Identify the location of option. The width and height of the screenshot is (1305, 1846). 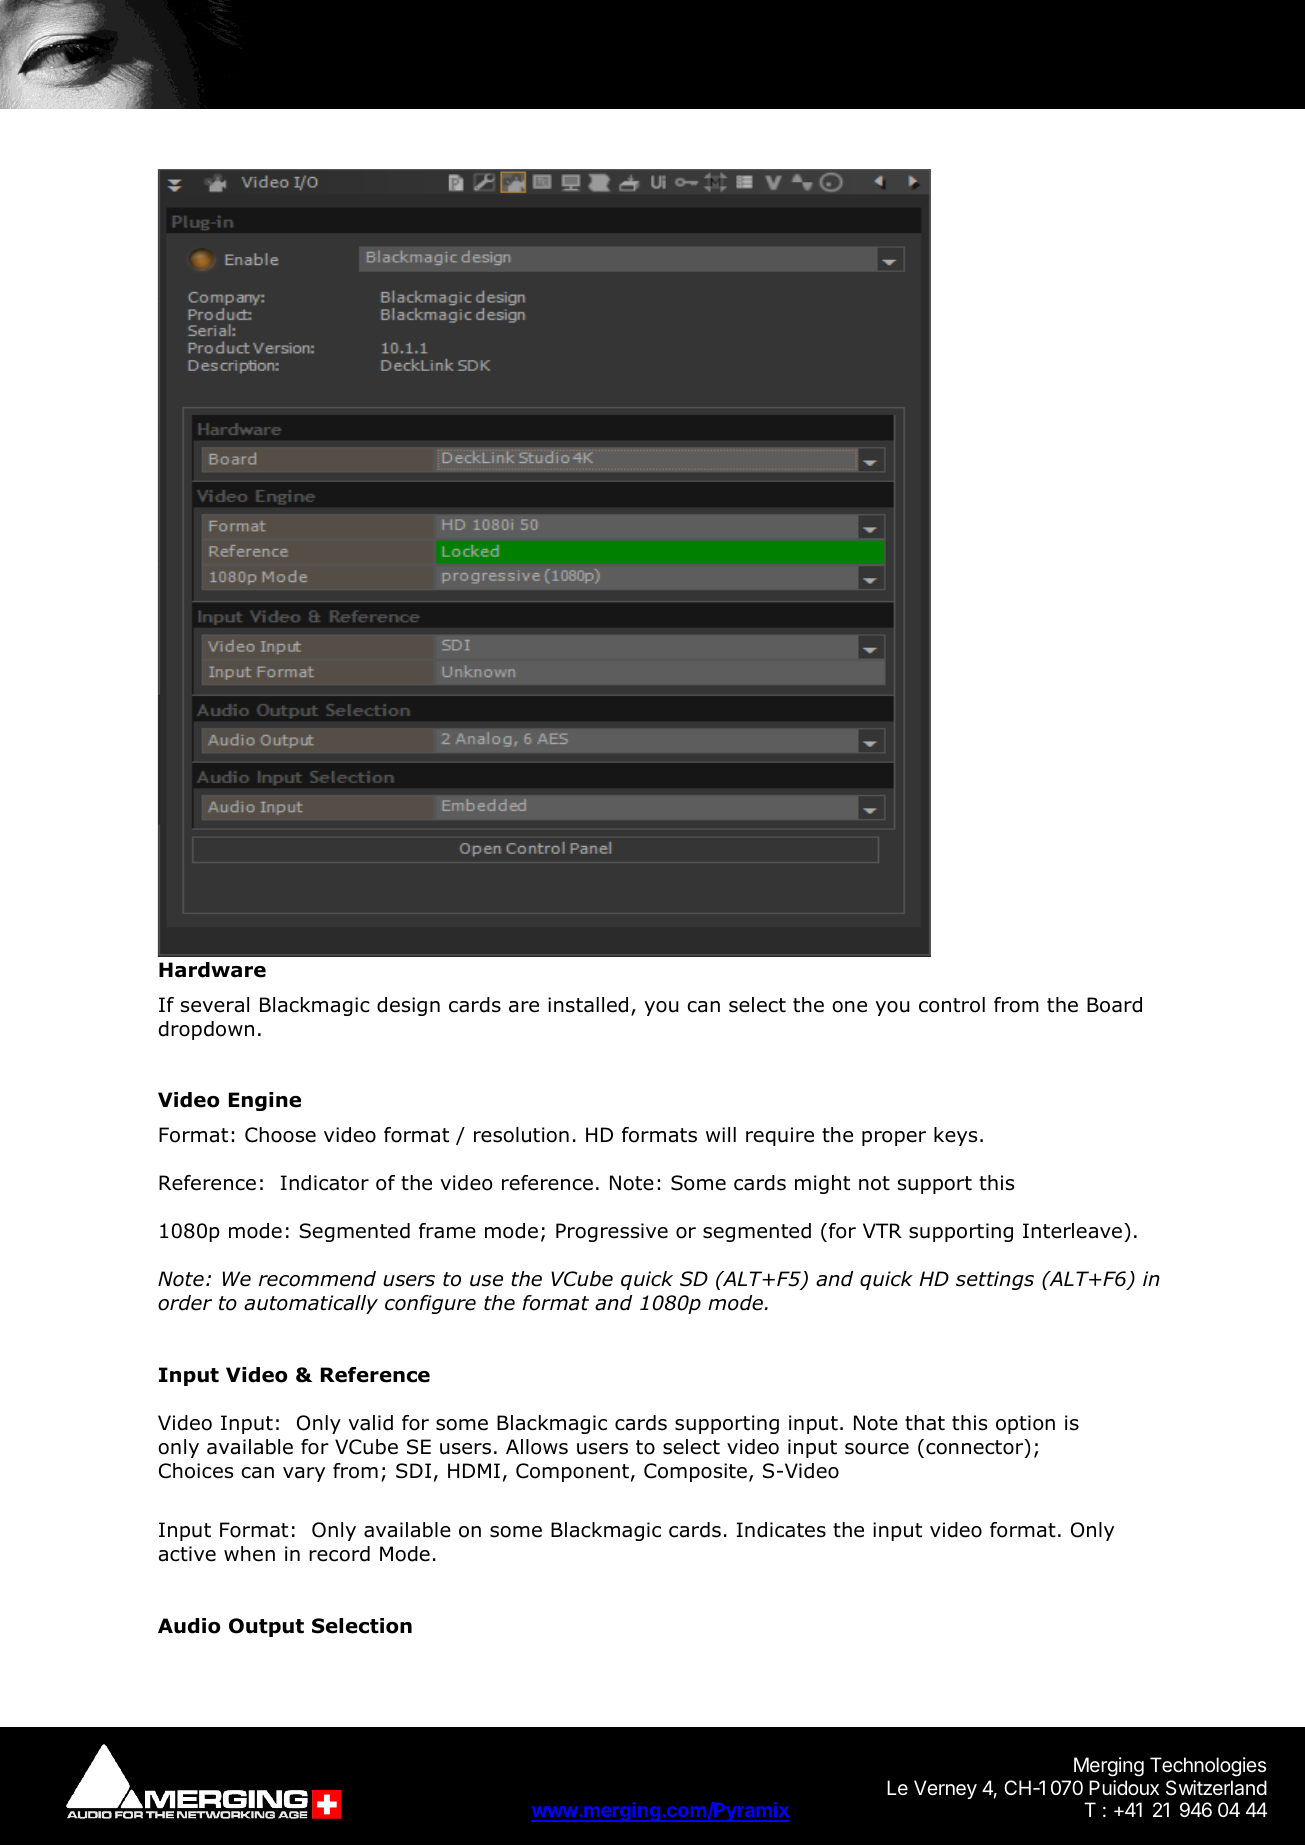
(1025, 1424).
